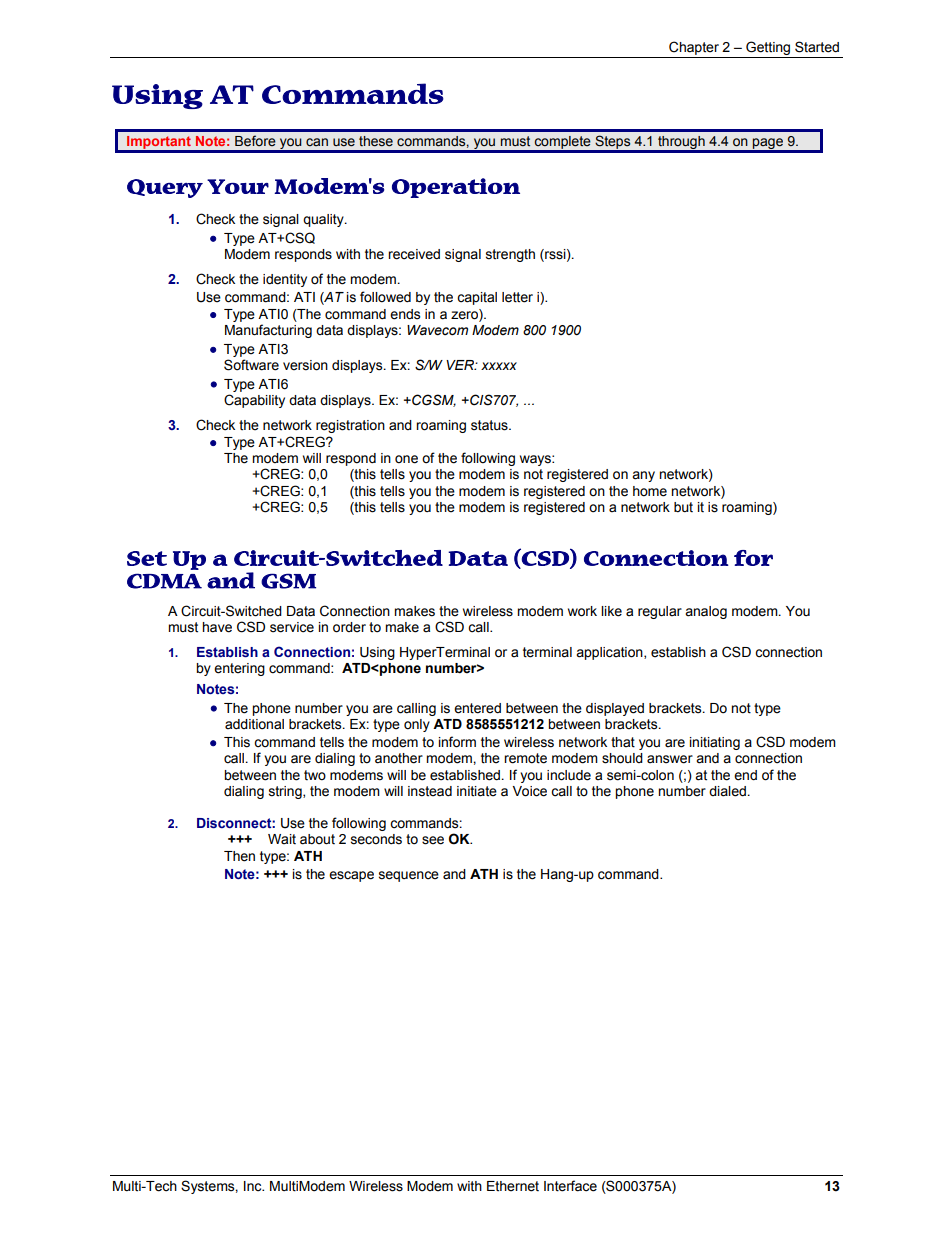 The height and width of the image is (1233, 952). Describe the element at coordinates (643, 476) in the image. I see `any` at that location.
